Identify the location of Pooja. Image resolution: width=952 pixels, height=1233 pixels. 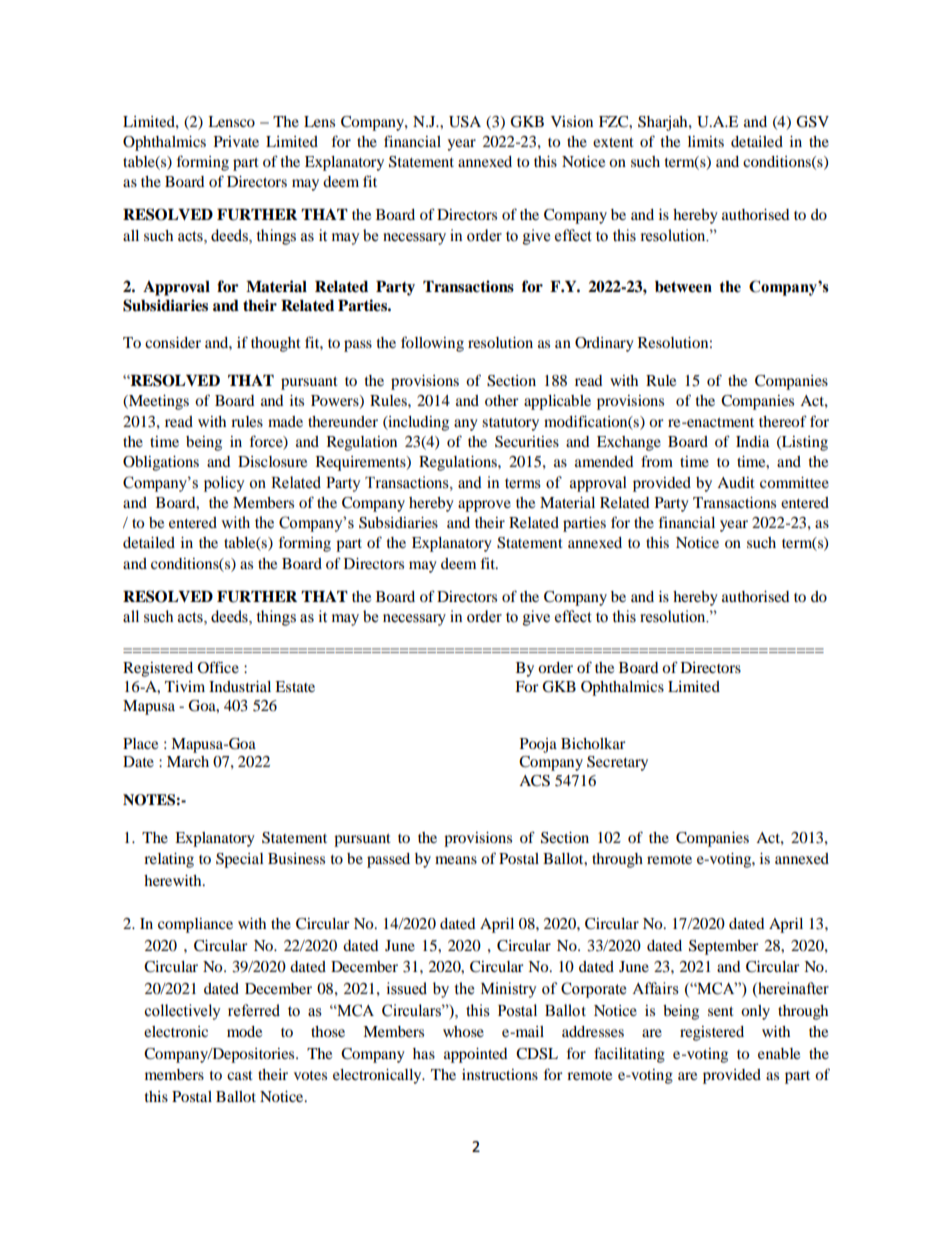
(538, 745).
